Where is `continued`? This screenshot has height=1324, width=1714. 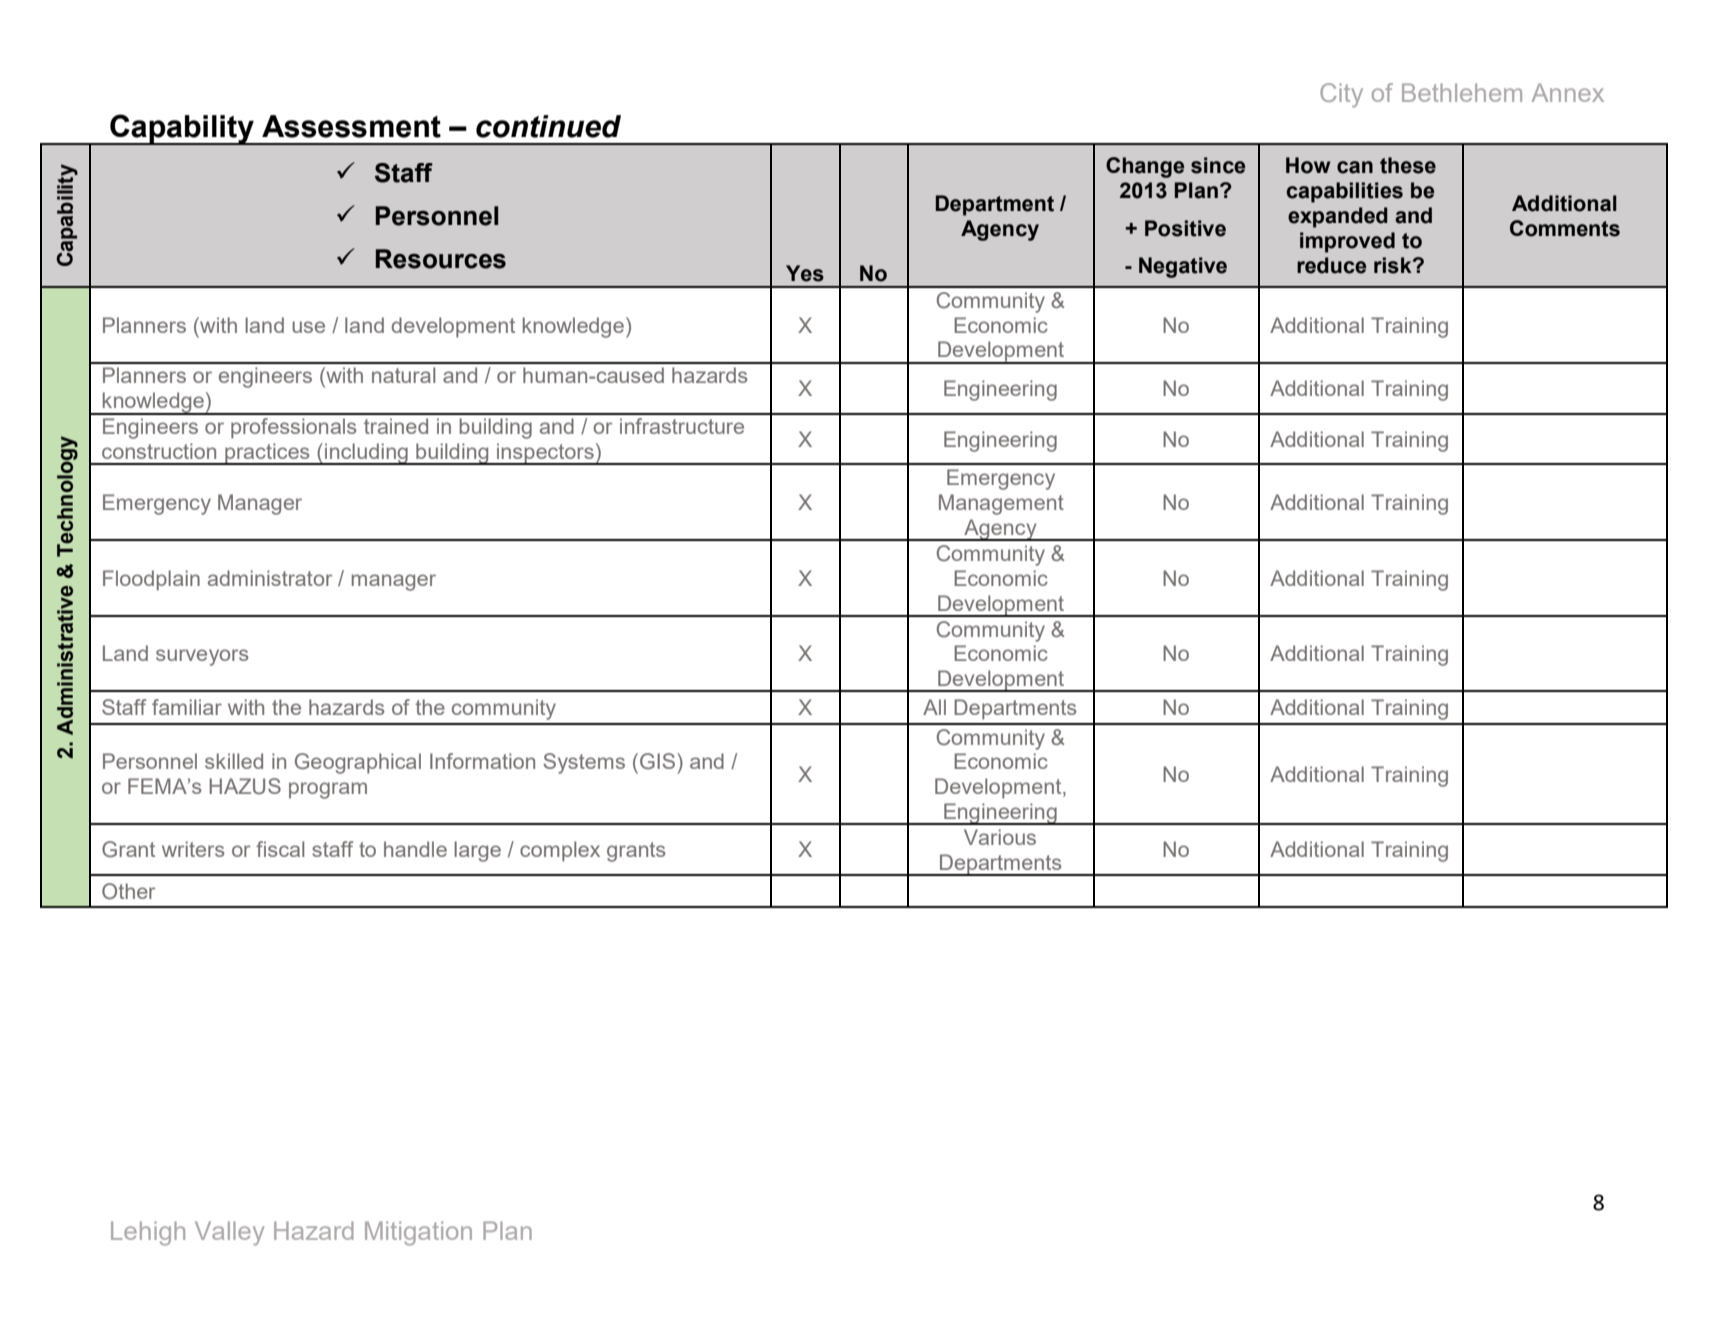
continued is located at coordinates (548, 126).
